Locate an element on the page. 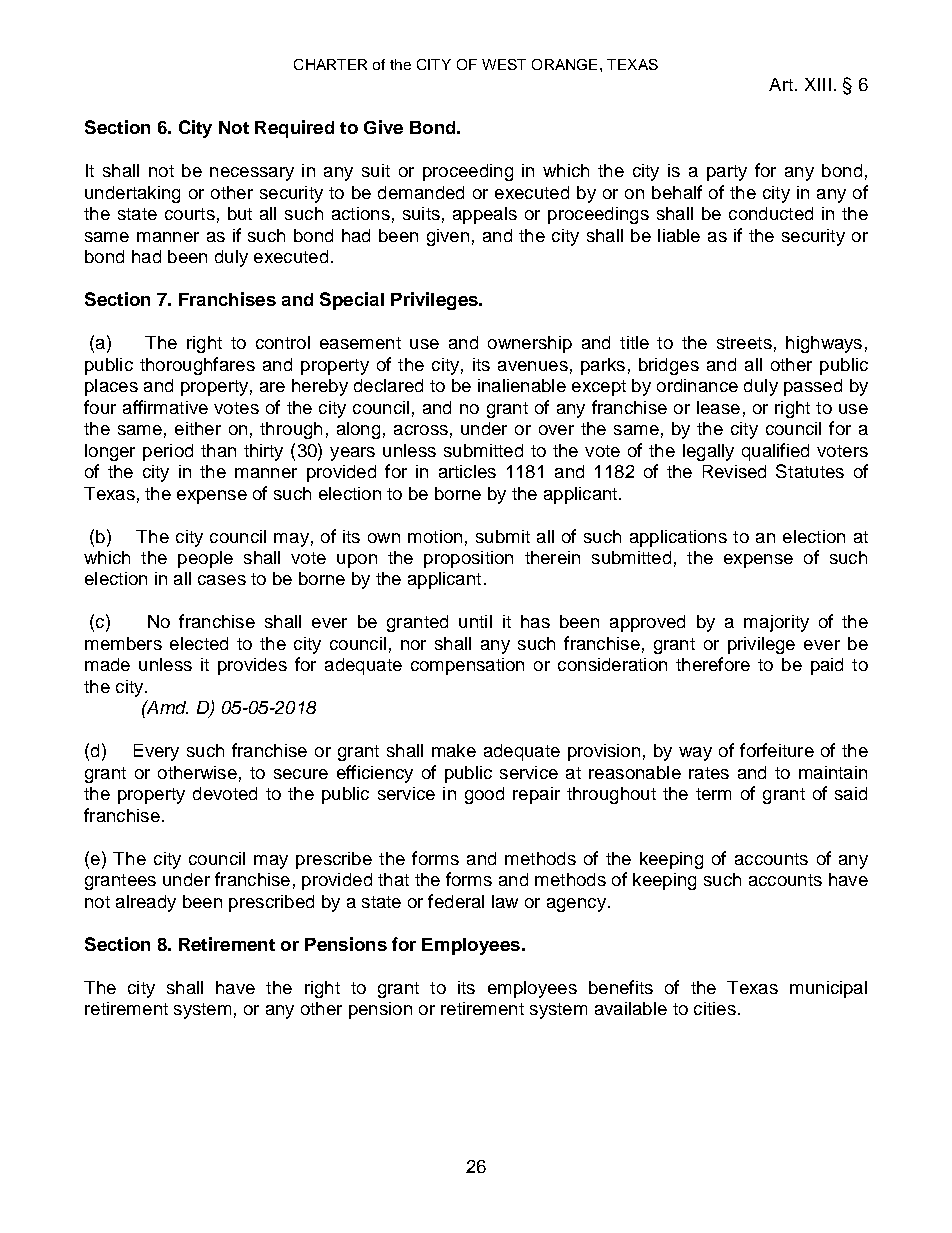 The image size is (952, 1233). cities is located at coordinates (715, 1008).
